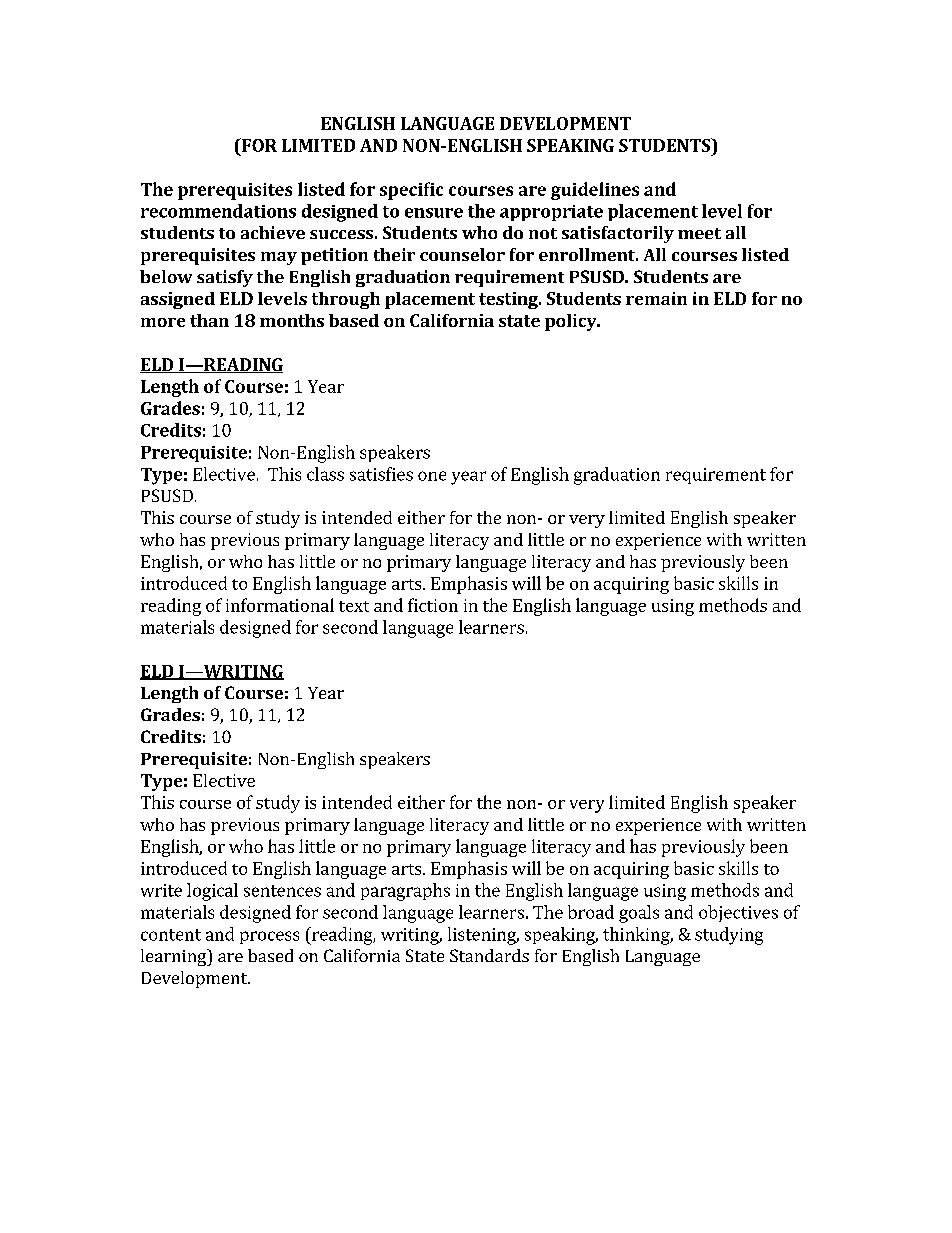  I want to click on meet, so click(699, 233).
